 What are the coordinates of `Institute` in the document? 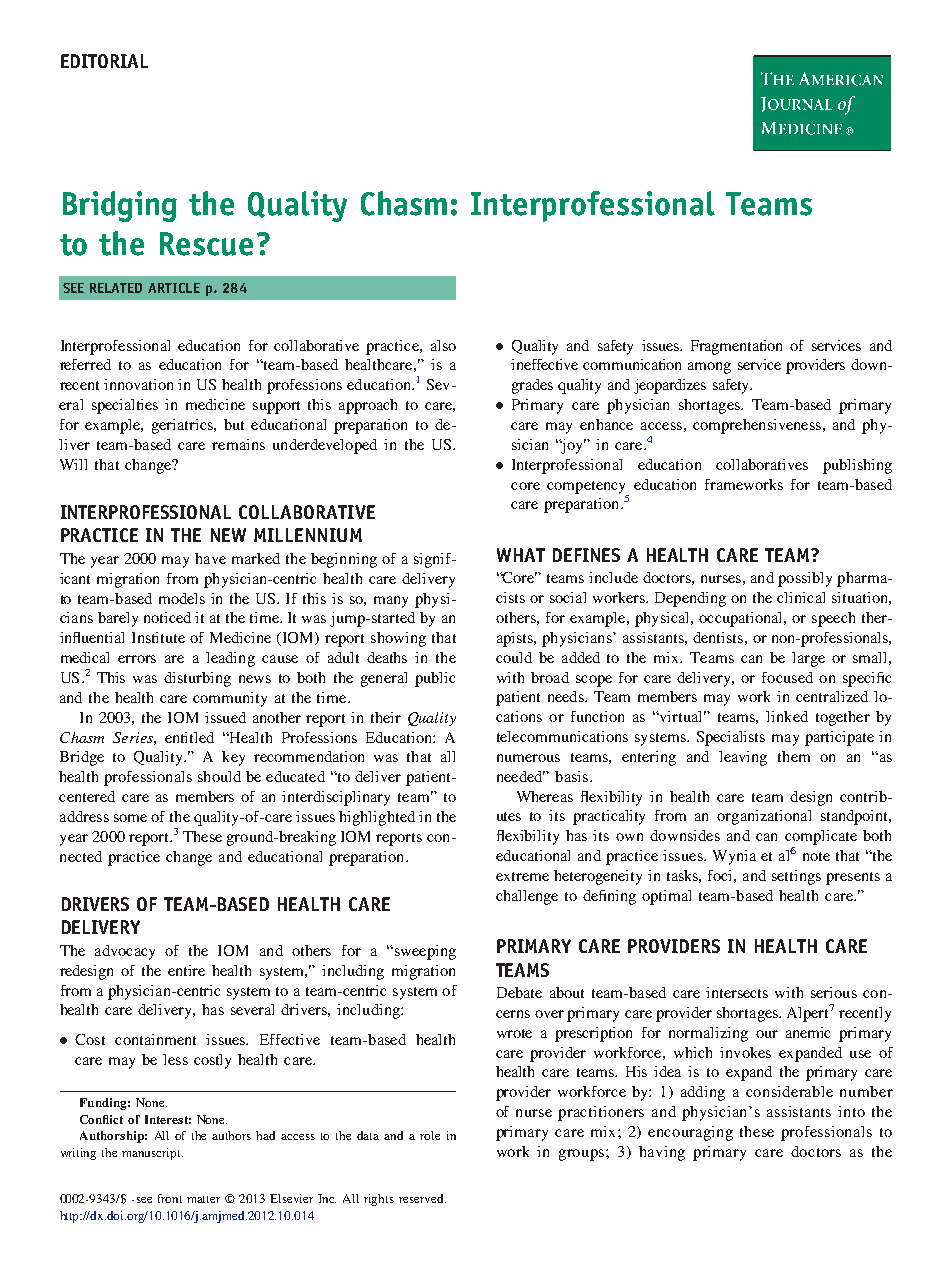 It's located at (158, 637).
